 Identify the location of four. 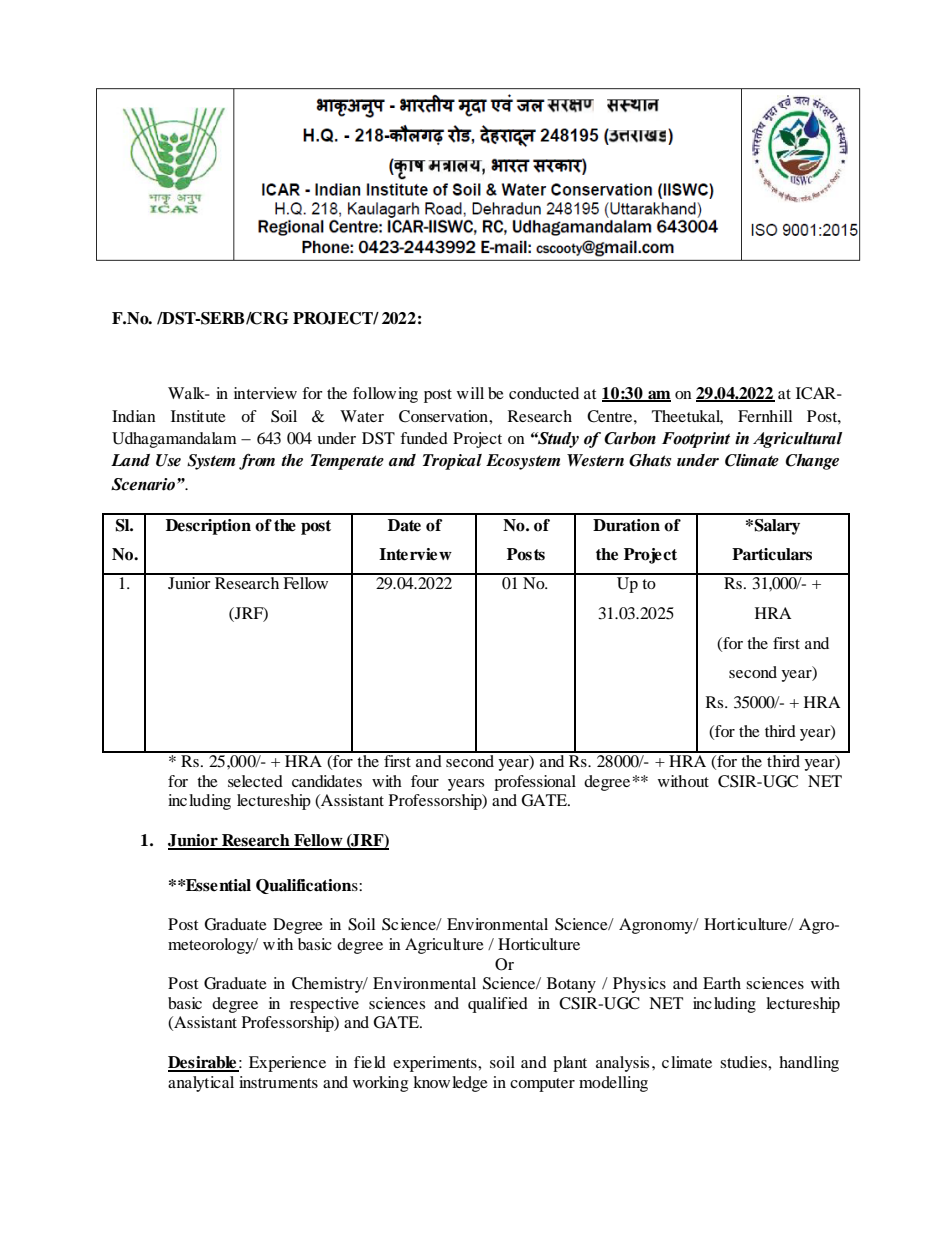
(425, 781).
